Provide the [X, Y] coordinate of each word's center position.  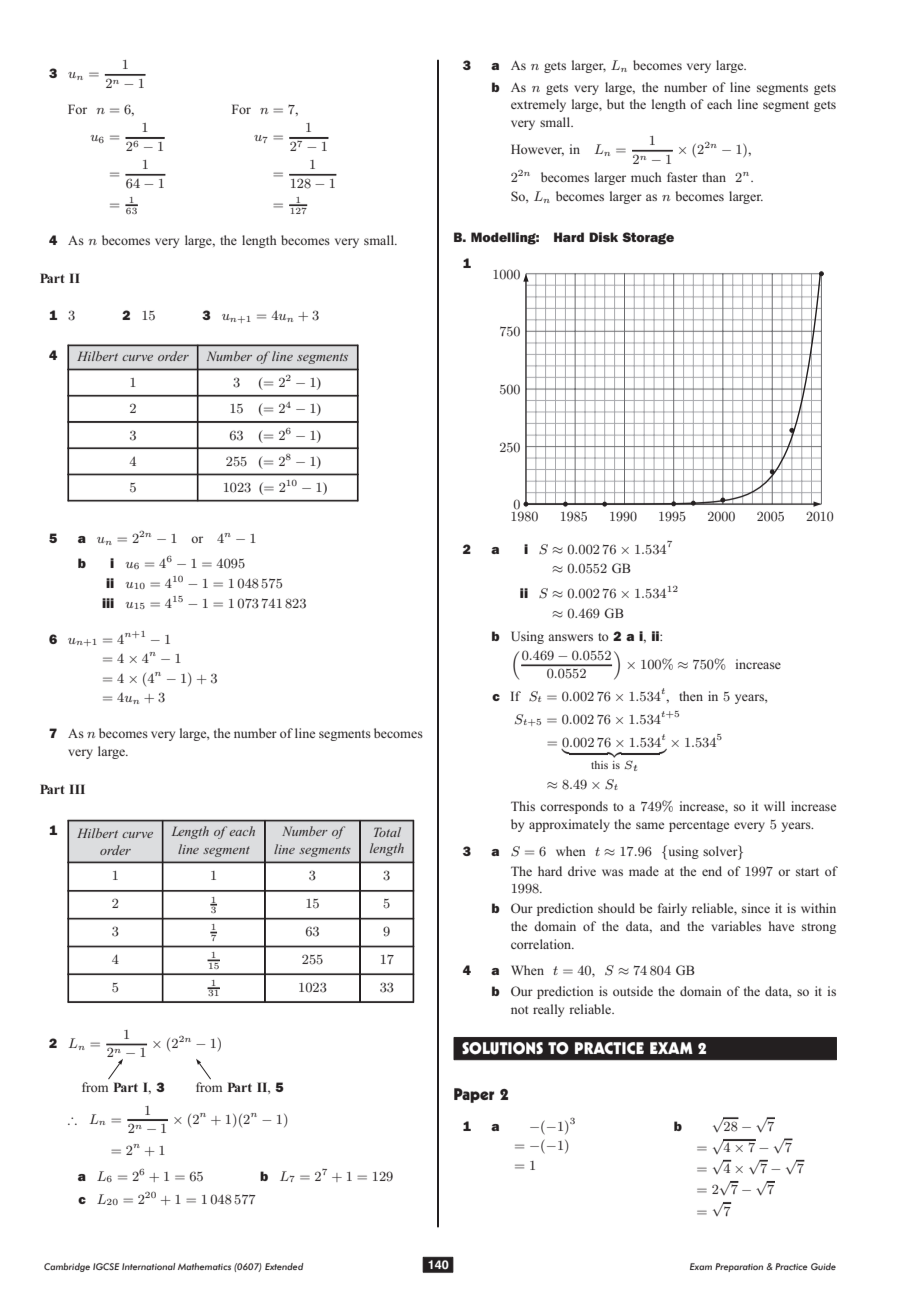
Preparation [739, 1267]
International [149, 1266]
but [615, 104]
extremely [538, 105]
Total [387, 832]
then [691, 696]
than [714, 177]
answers [570, 637]
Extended [284, 1266]
